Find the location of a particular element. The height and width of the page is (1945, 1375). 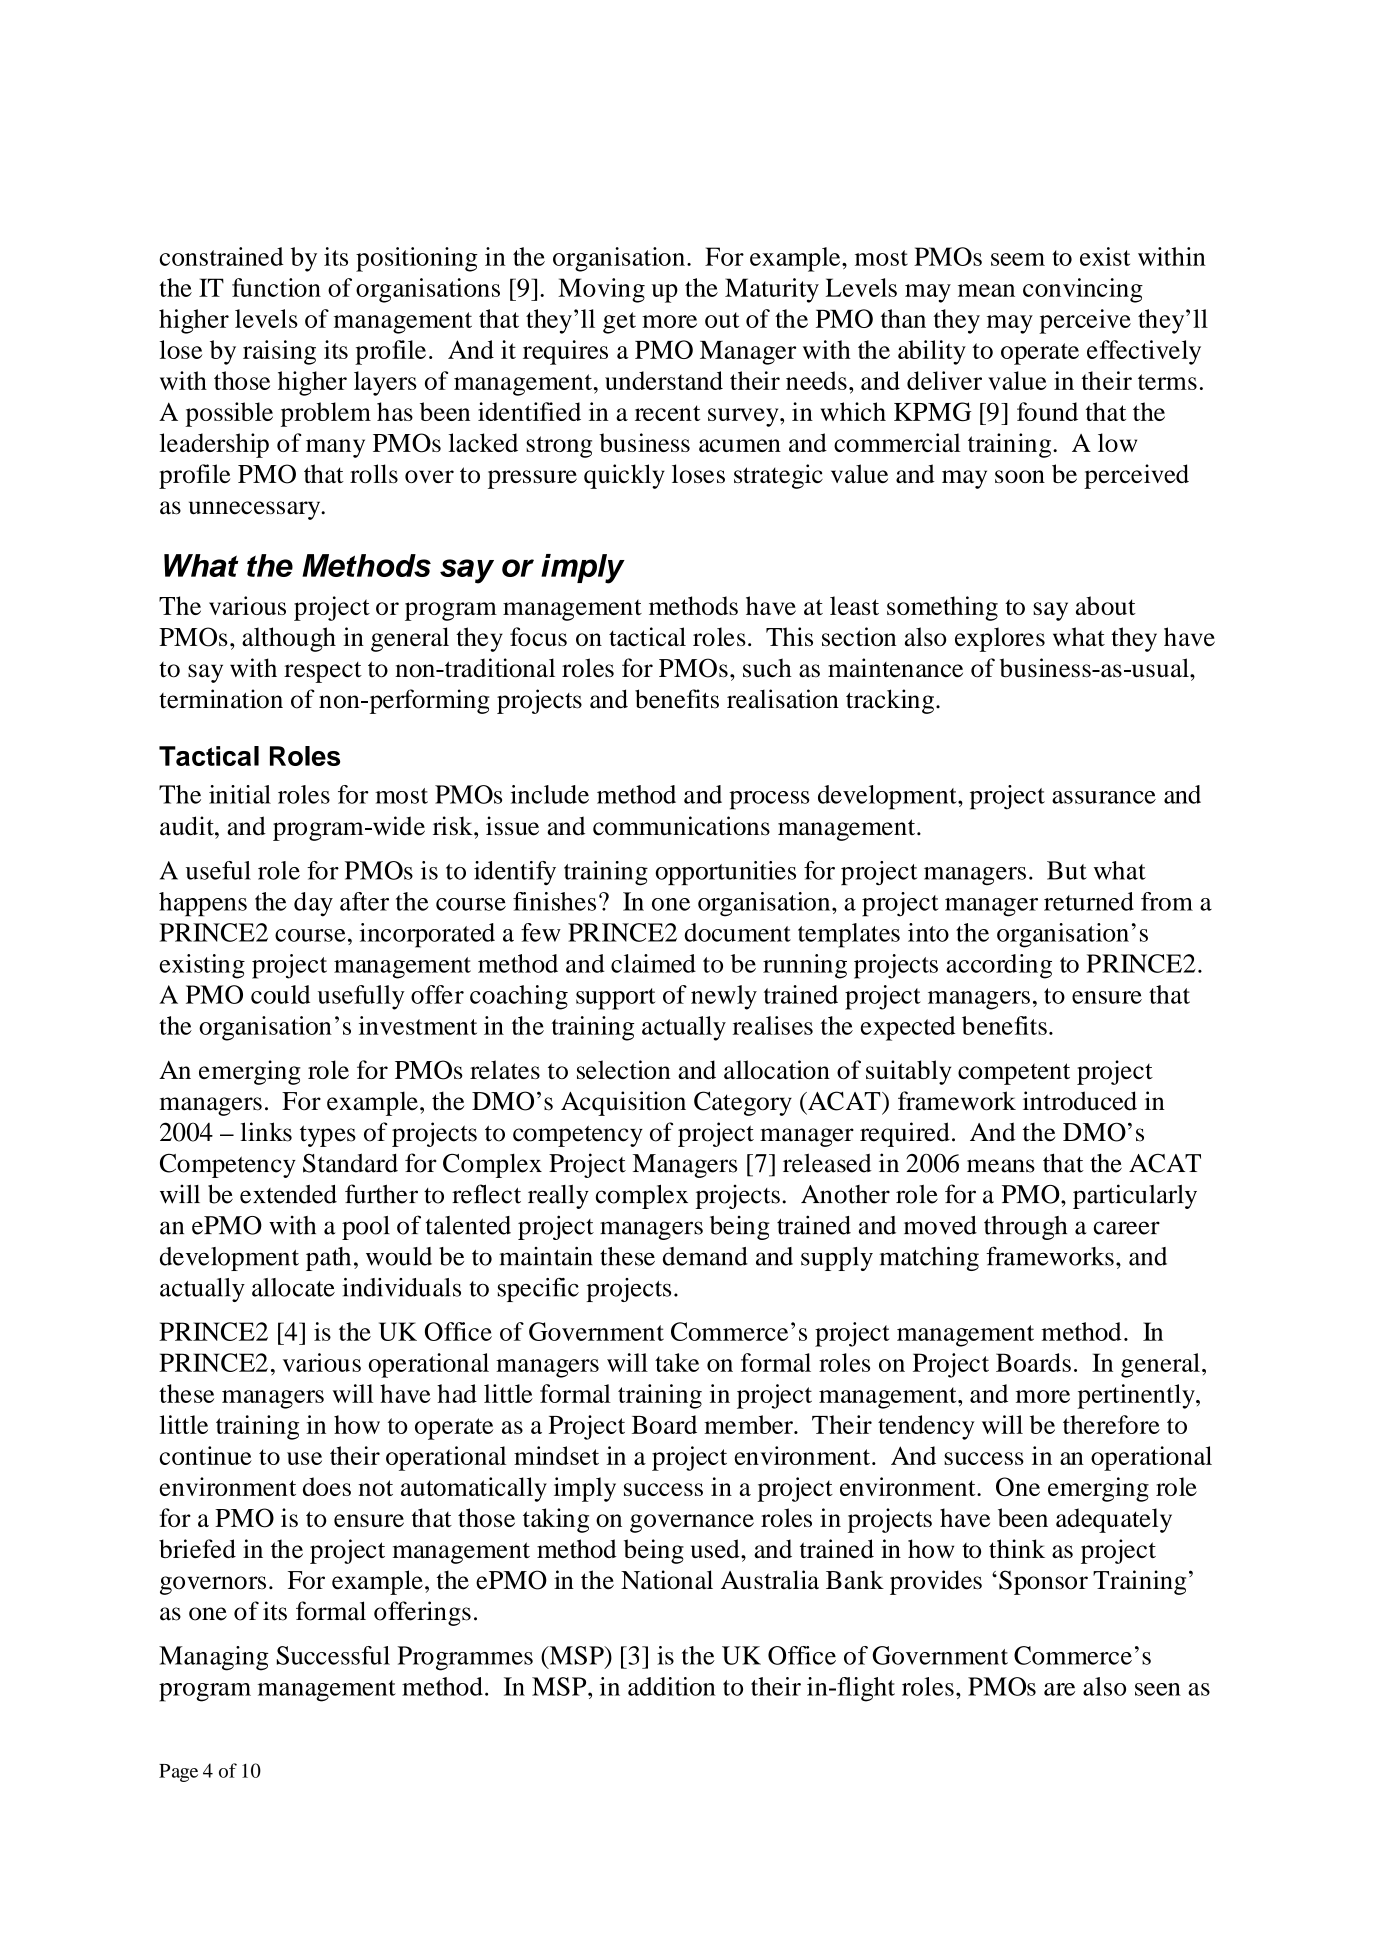

Managing is located at coordinates (214, 1658).
